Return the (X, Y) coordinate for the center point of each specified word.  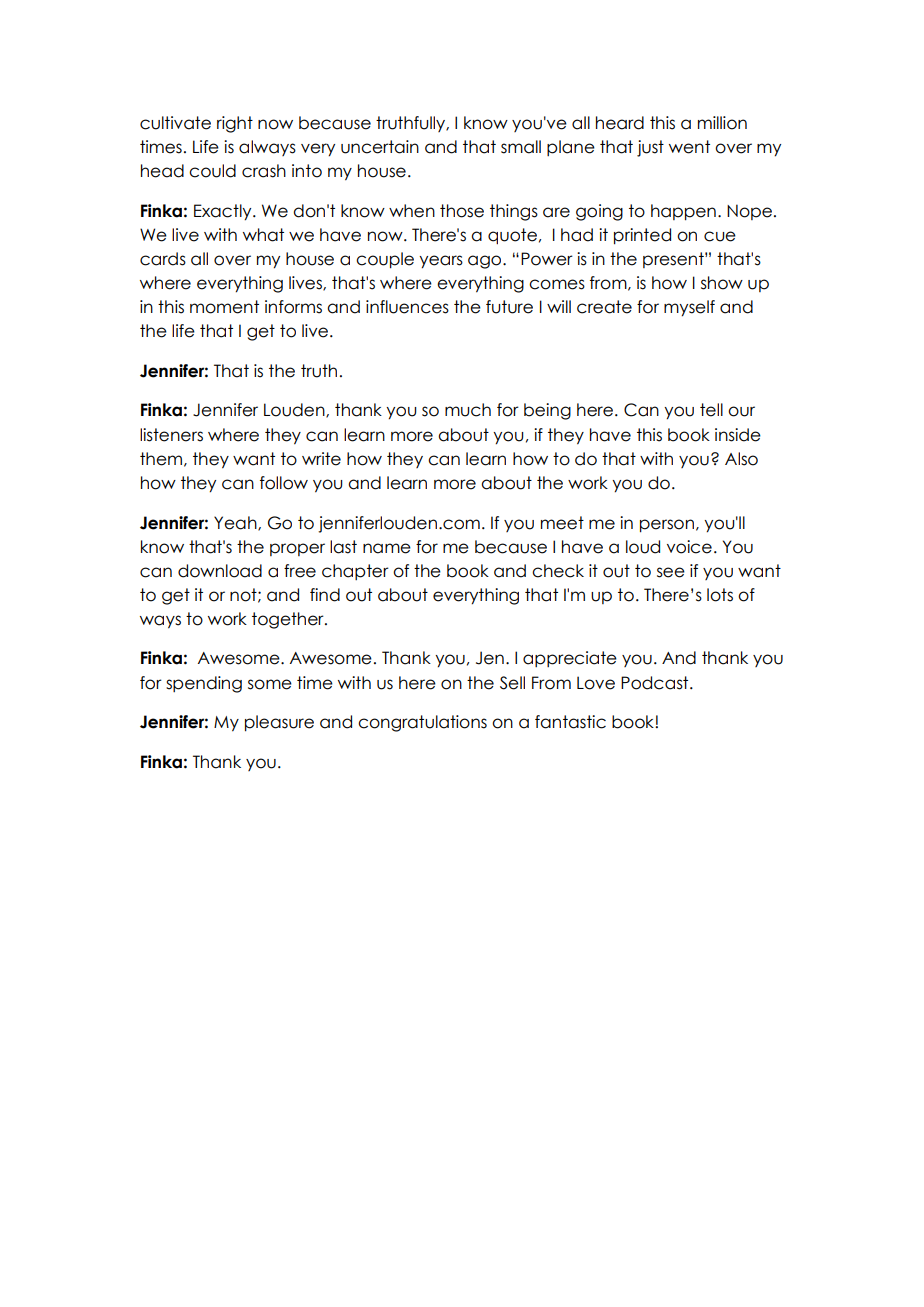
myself (689, 308)
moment (224, 307)
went (689, 147)
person (667, 526)
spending (204, 684)
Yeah (236, 523)
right (235, 124)
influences (407, 307)
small (521, 147)
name (387, 548)
